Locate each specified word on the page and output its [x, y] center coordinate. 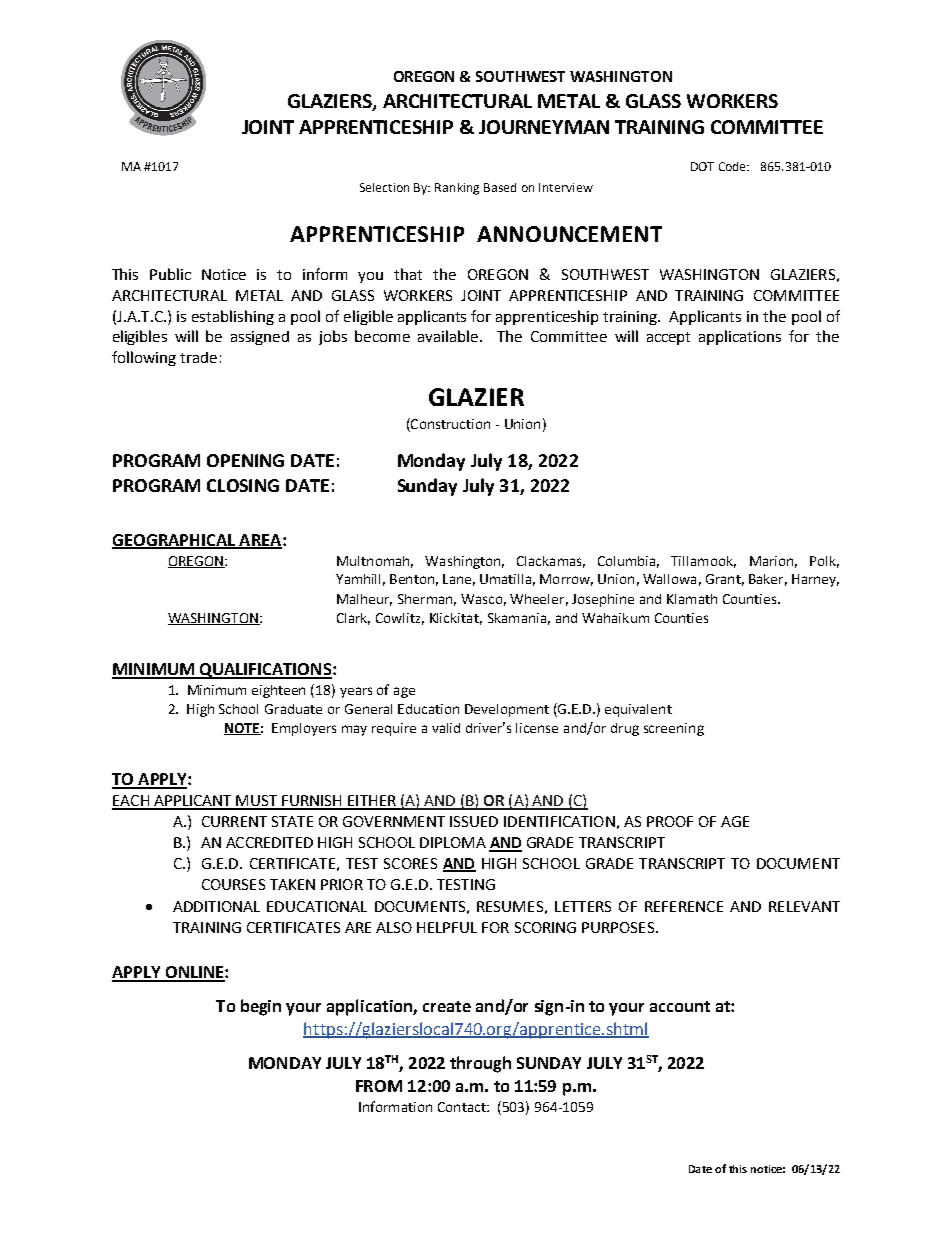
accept [668, 338]
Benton [412, 579]
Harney [815, 580]
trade [198, 357]
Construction [449, 423]
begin [261, 1007]
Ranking [457, 189]
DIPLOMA [453, 842]
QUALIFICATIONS [265, 671]
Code [733, 166]
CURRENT [234, 821]
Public [170, 274]
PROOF [670, 821]
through [480, 1064]
